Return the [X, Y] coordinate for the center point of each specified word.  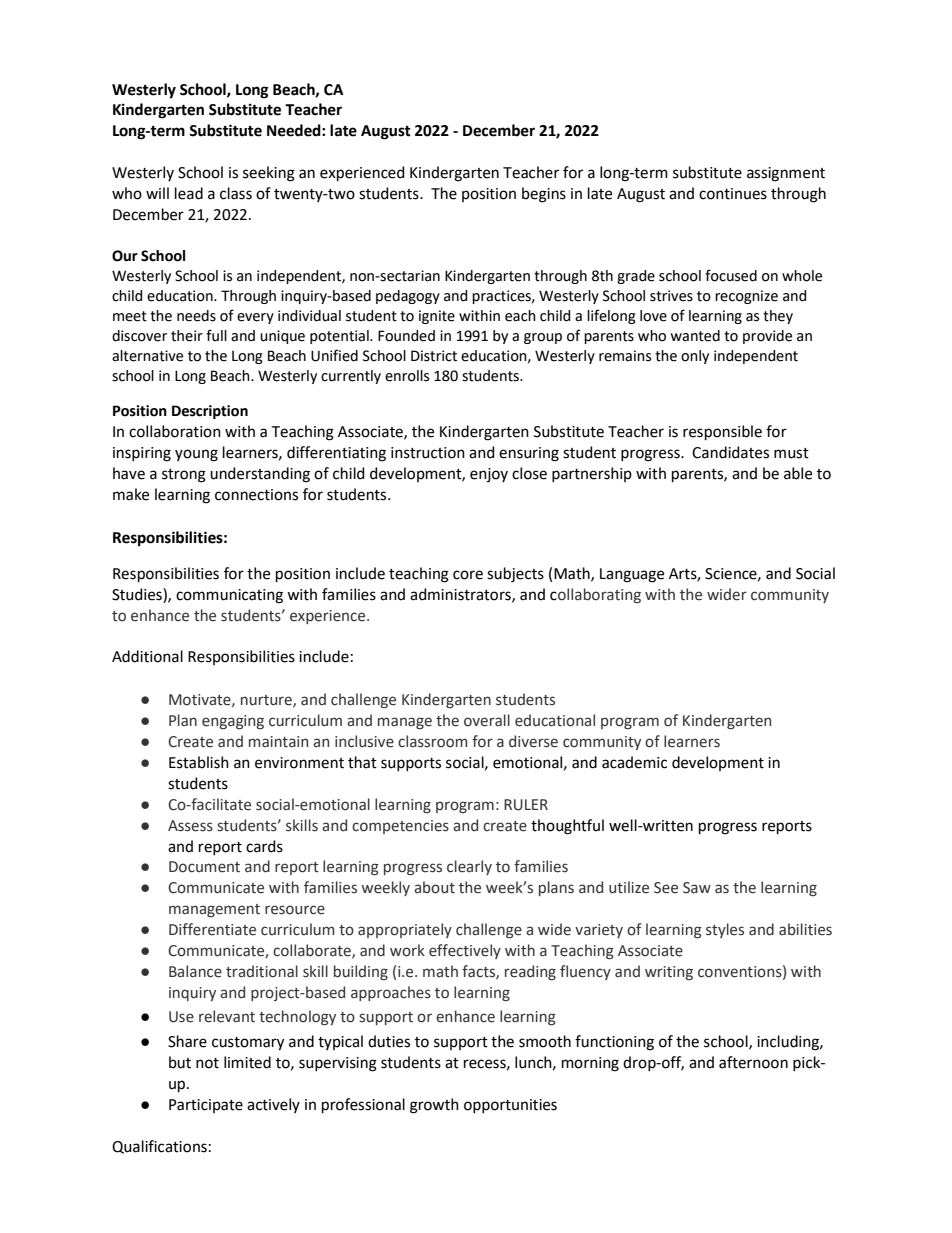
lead [189, 193]
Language [632, 575]
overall [487, 720]
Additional [147, 656]
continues [733, 194]
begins [544, 195]
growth [434, 1106]
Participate [206, 1106]
